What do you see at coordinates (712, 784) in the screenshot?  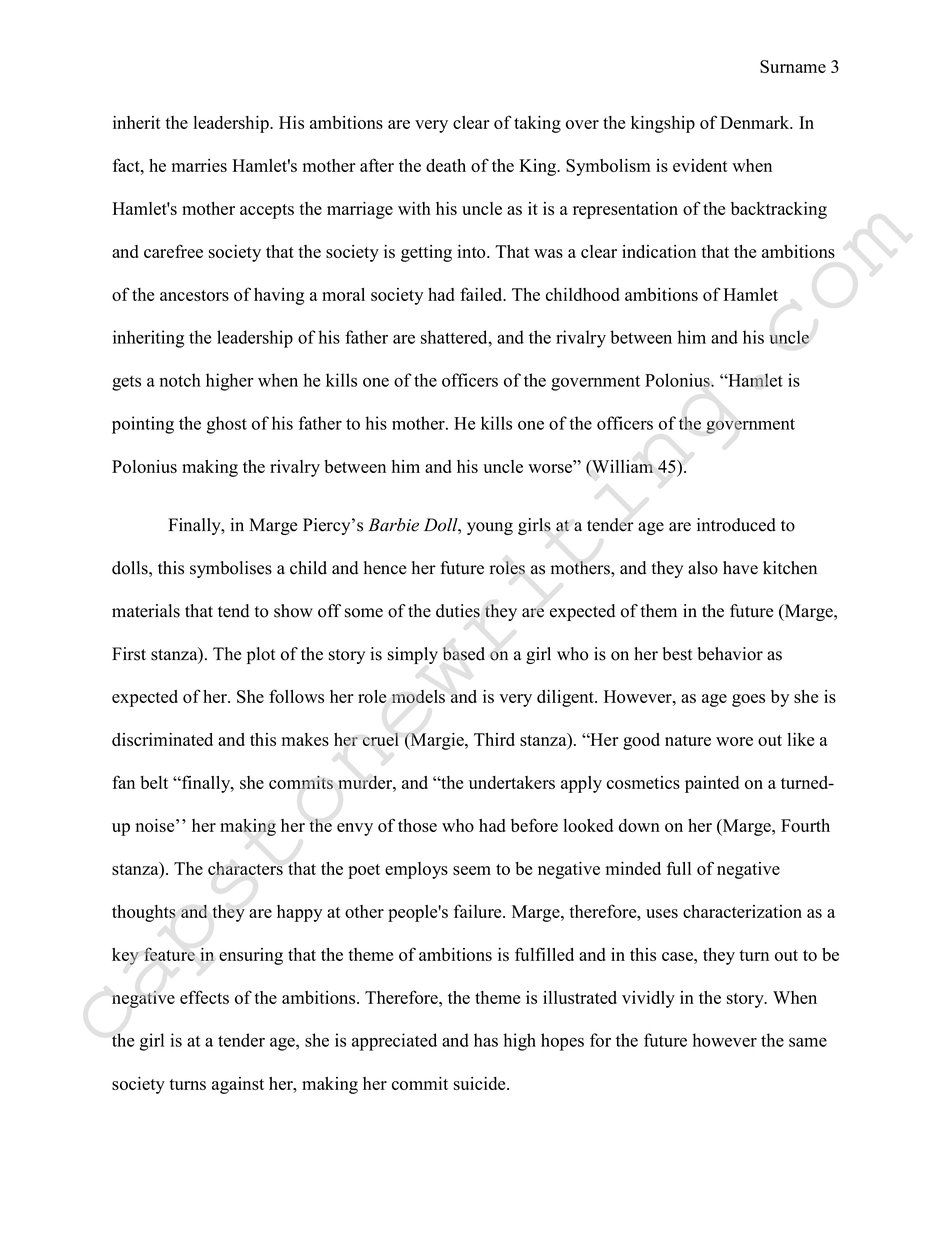 I see `painted` at bounding box center [712, 784].
